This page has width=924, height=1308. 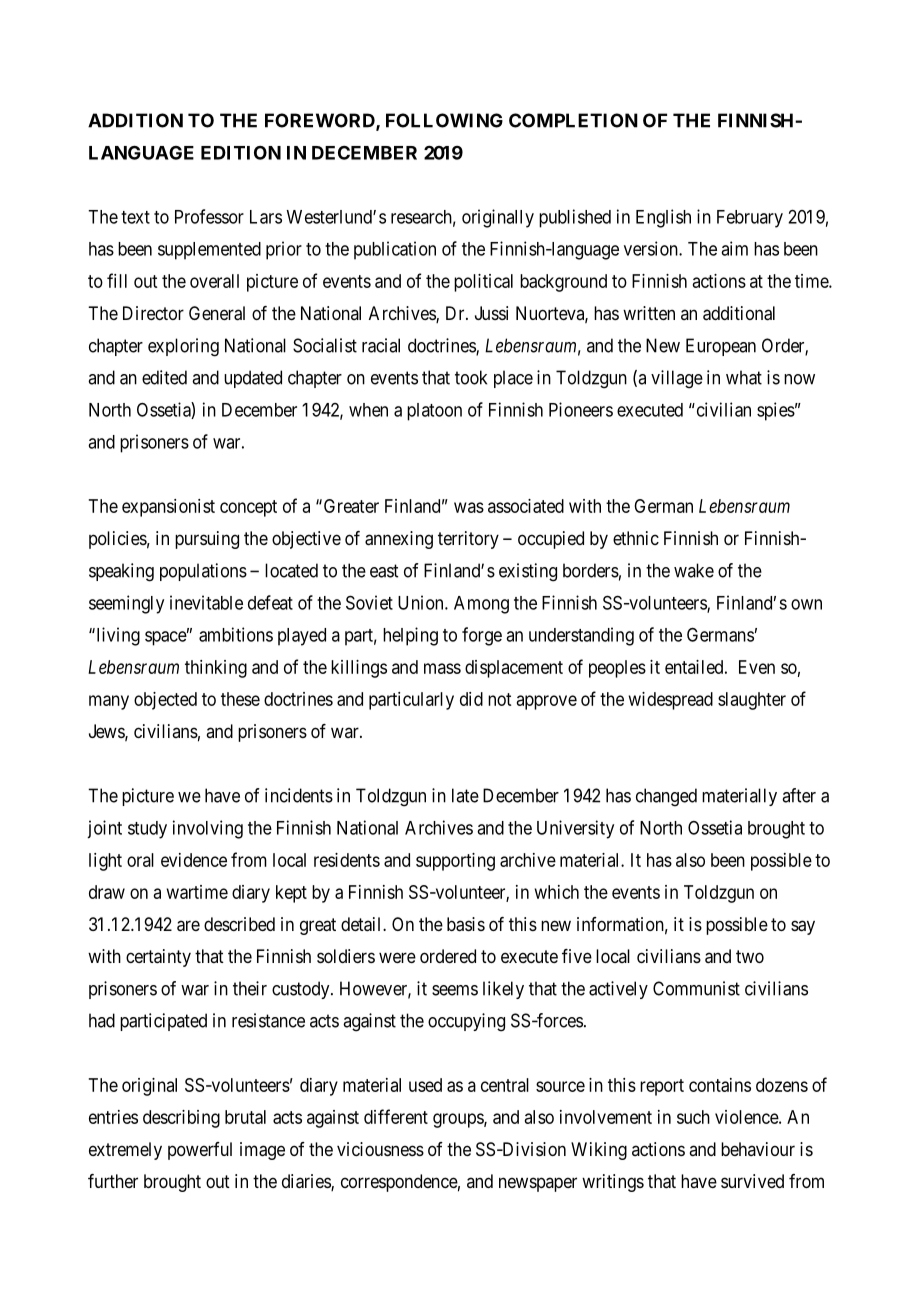 I want to click on viciousness, so click(x=380, y=1149).
